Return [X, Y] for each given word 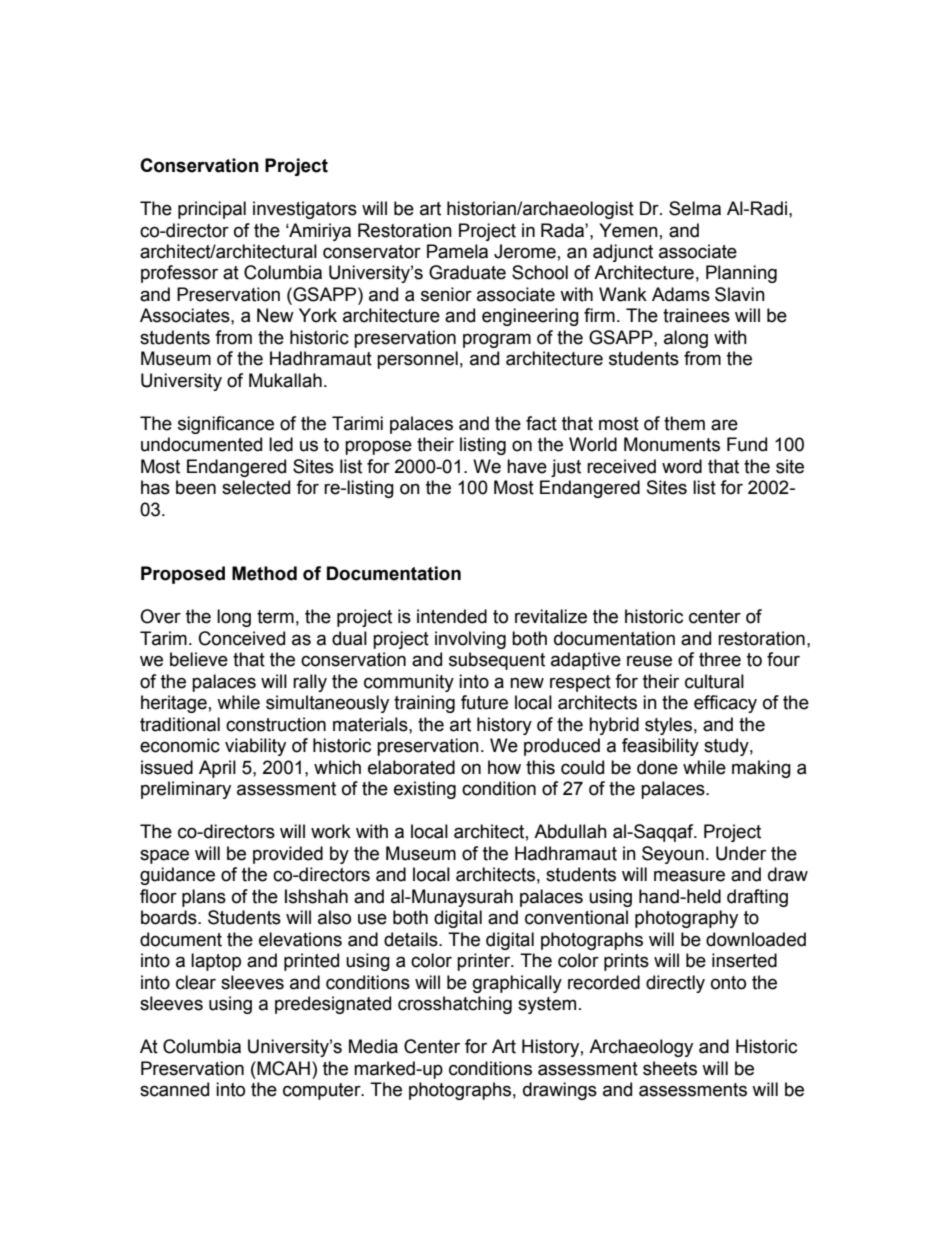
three [720, 659]
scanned [174, 1089]
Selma [695, 208]
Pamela [457, 251]
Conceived [242, 638]
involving [470, 640]
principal [212, 210]
